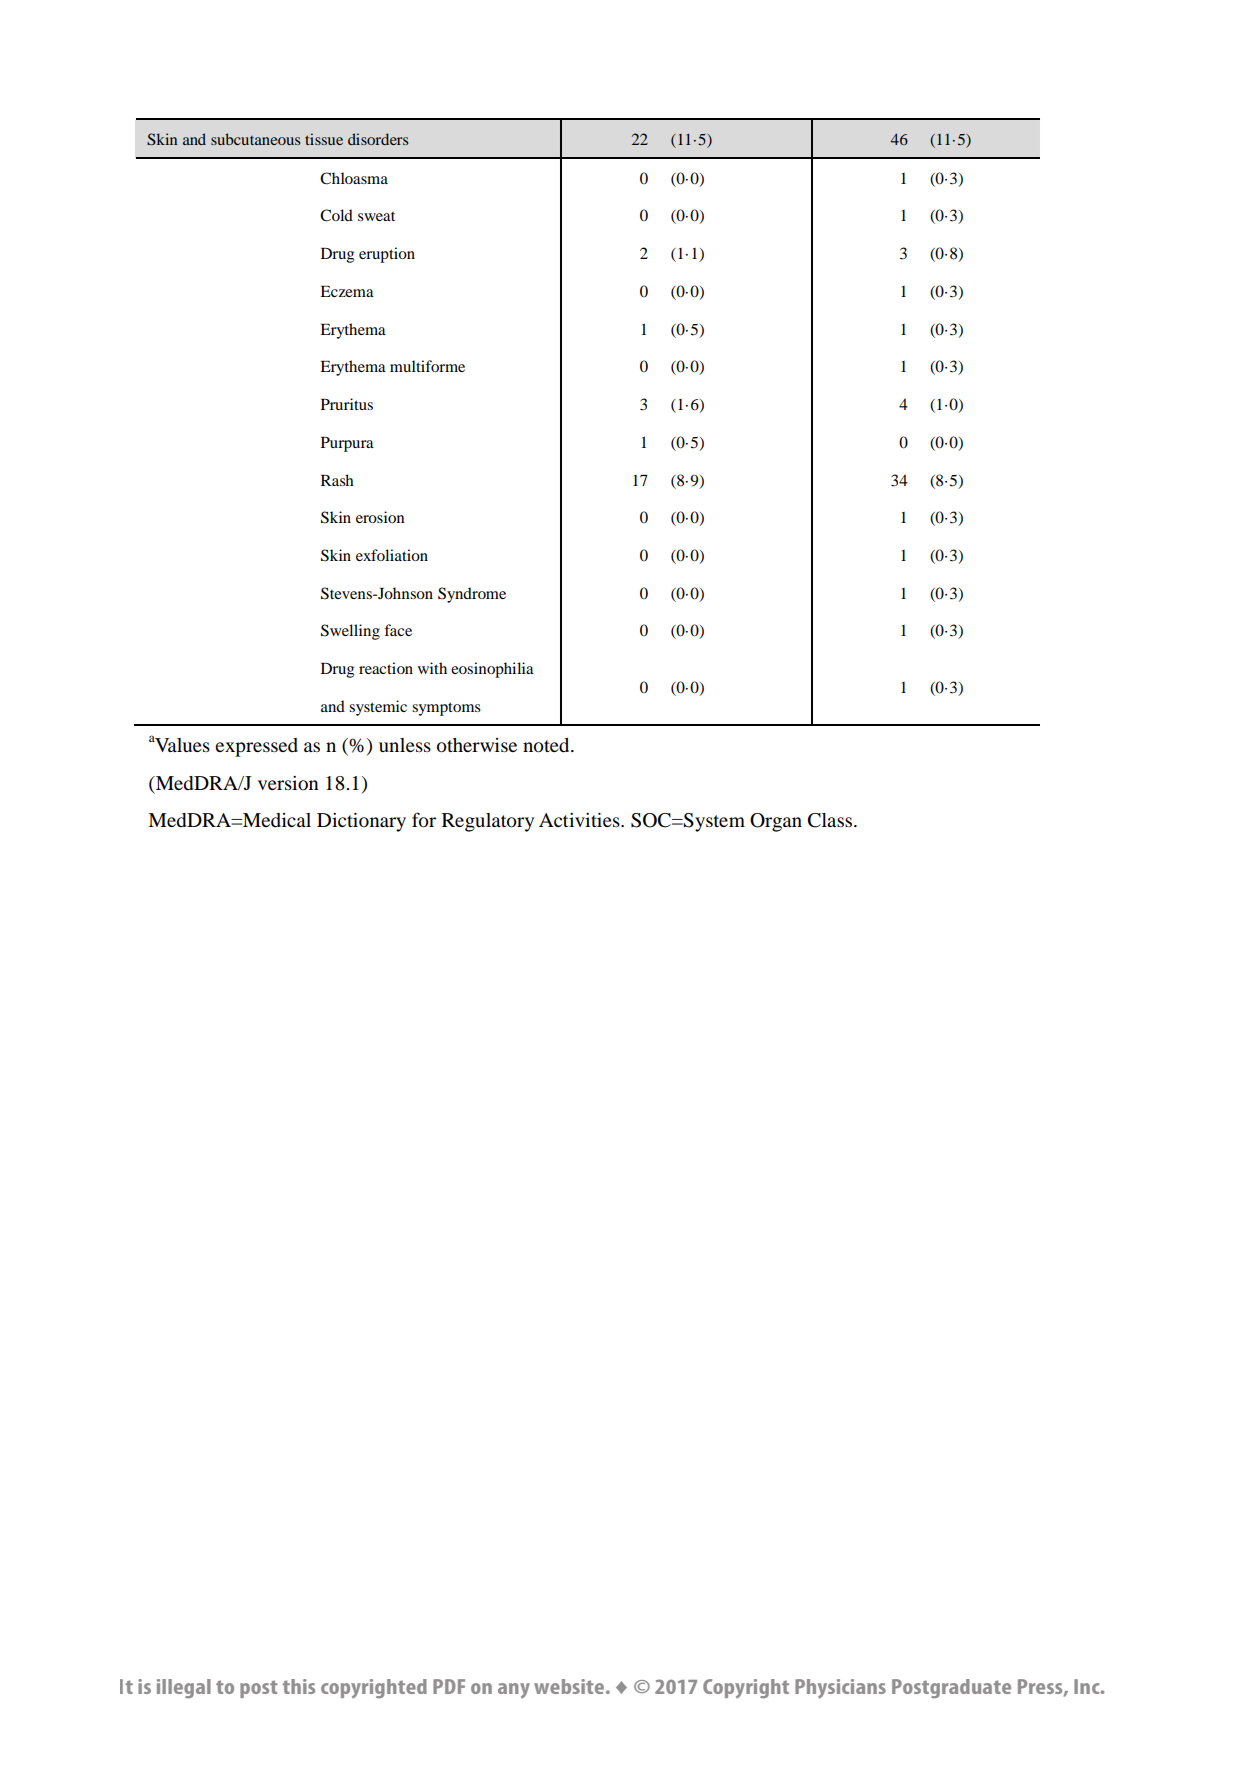  What do you see at coordinates (830, 820) in the screenshot?
I see `Class` at bounding box center [830, 820].
